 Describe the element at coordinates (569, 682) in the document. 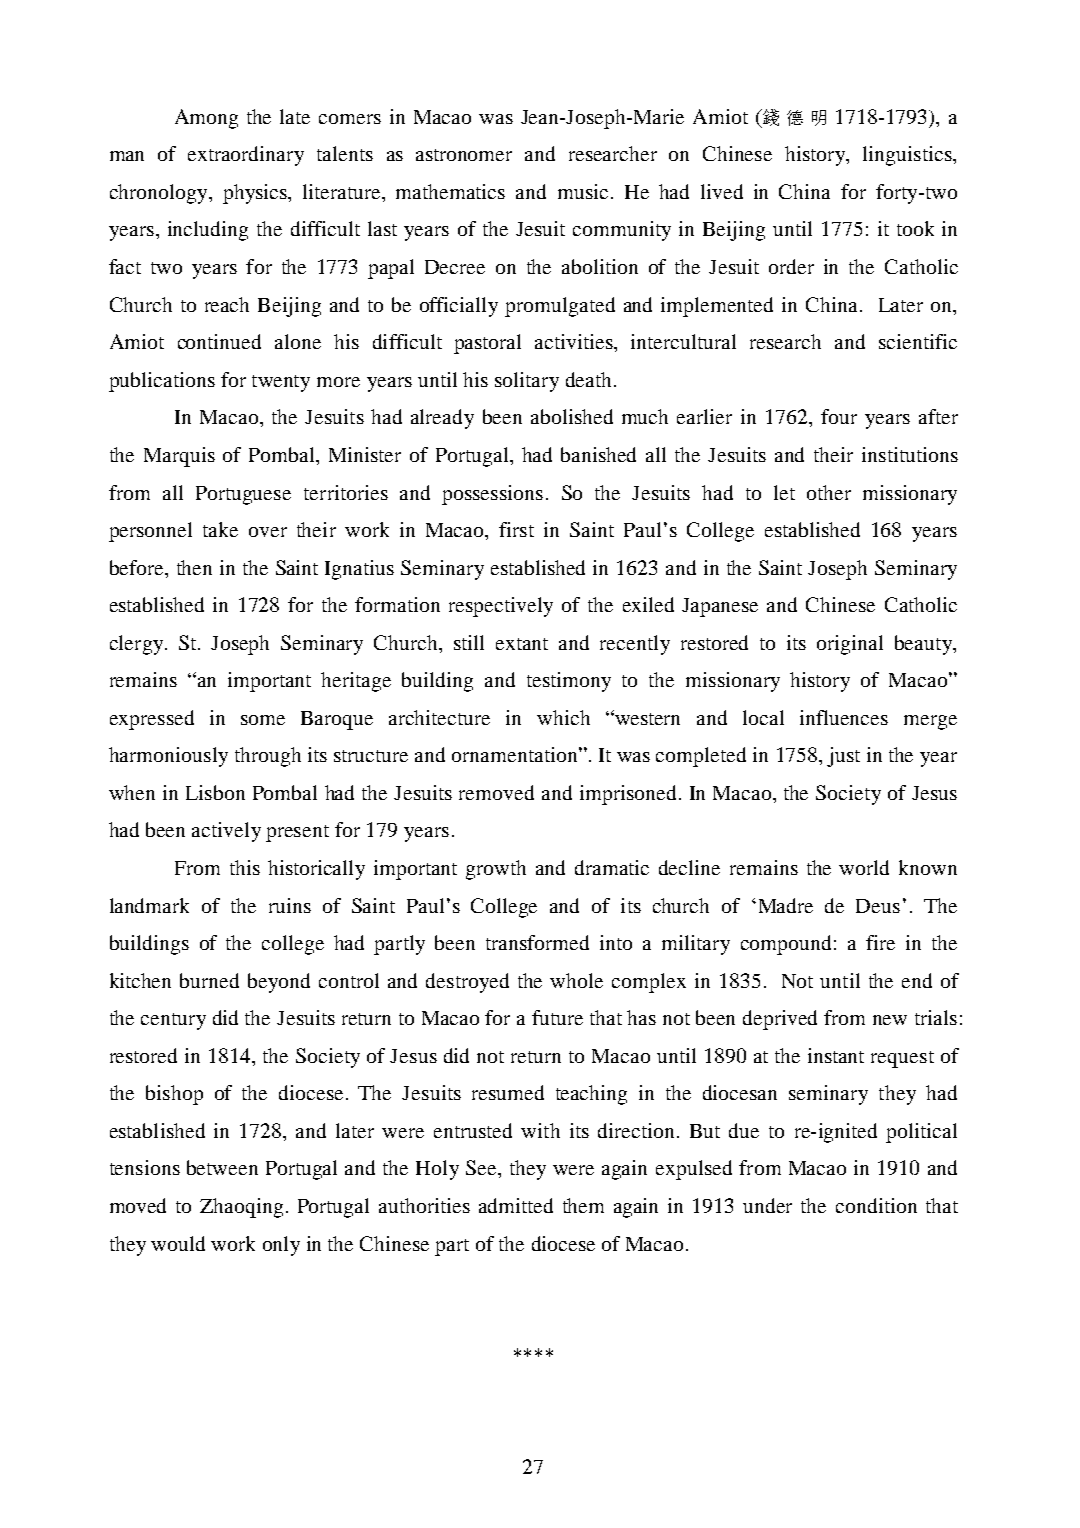

I see `testimony` at that location.
